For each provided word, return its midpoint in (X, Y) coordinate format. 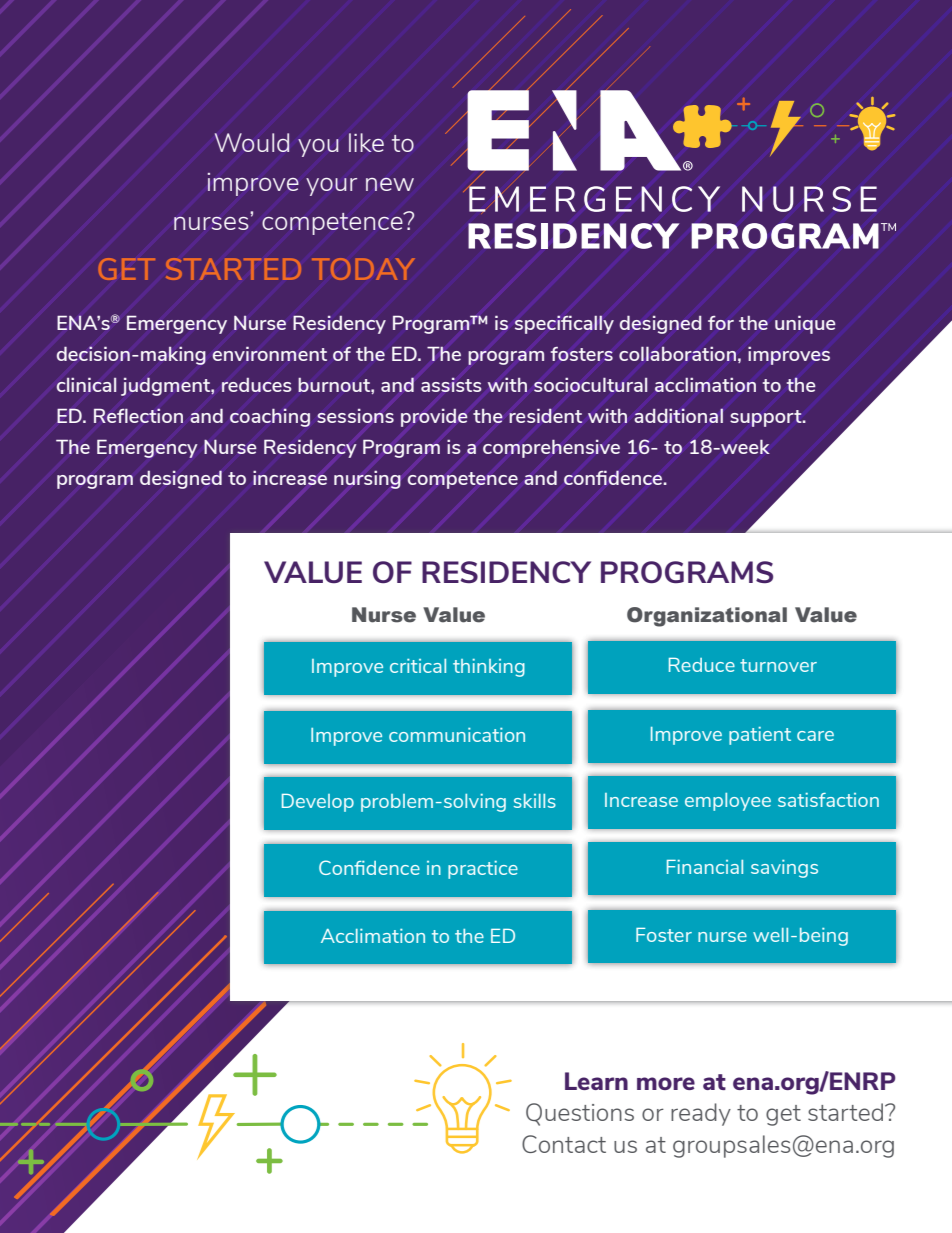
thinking (489, 668)
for (721, 323)
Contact (564, 1144)
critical (418, 666)
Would (252, 142)
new (390, 184)
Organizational (707, 617)
